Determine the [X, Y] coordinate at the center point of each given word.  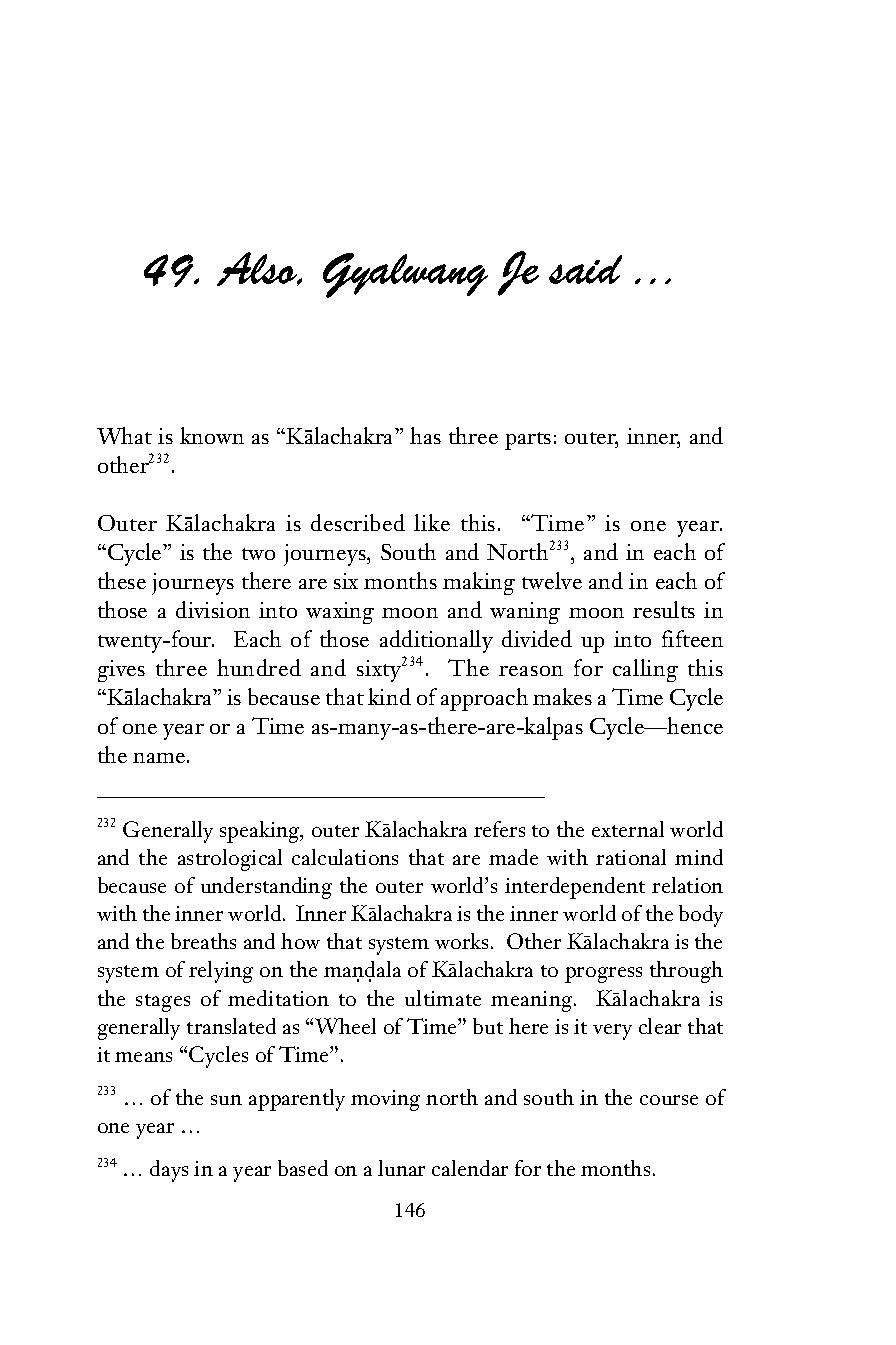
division [213, 609]
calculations [345, 857]
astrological [230, 860]
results [664, 609]
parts [528, 441]
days [169, 1171]
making [479, 583]
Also [258, 269]
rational [631, 857]
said [585, 269]
